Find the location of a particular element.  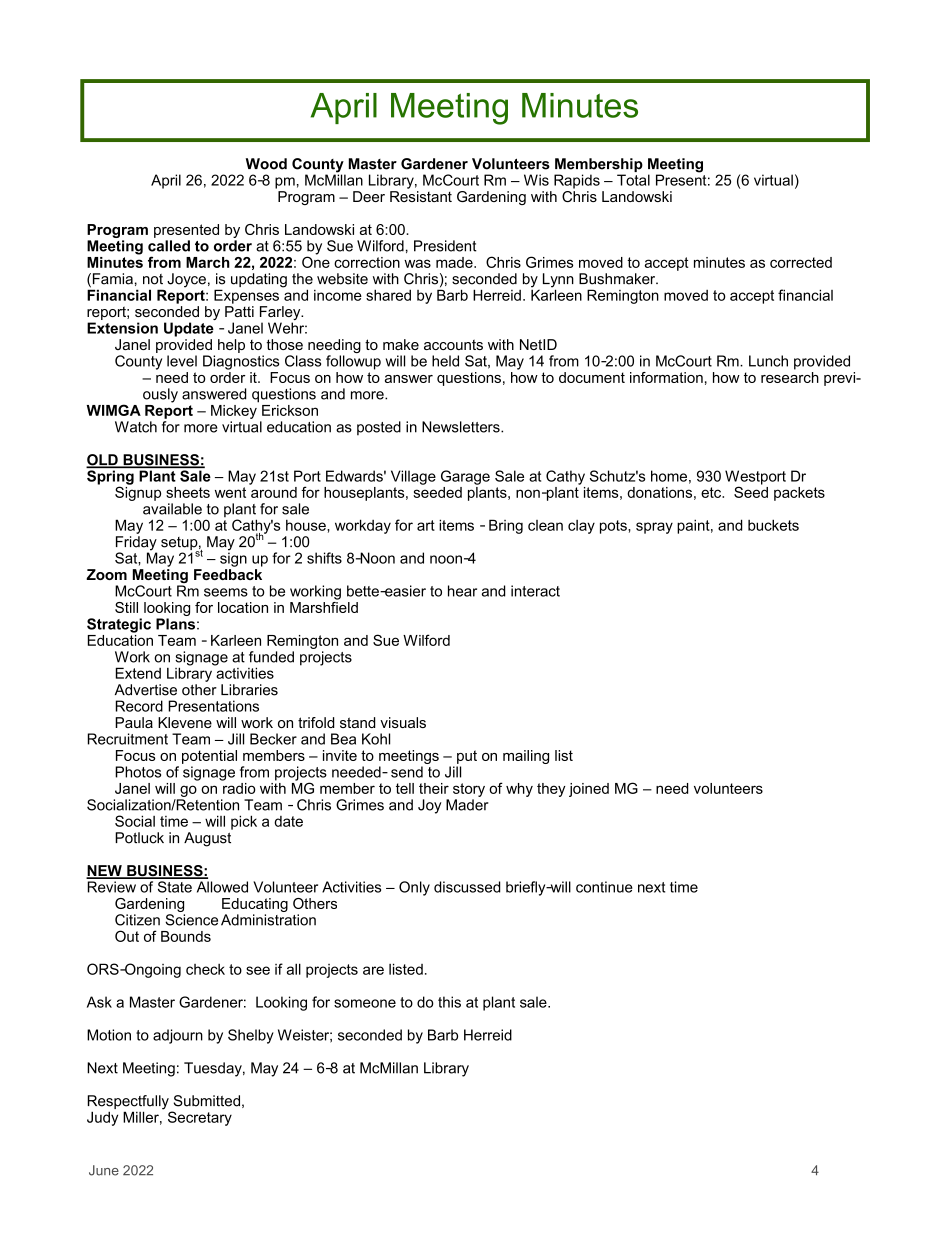

Extend is located at coordinates (138, 673).
